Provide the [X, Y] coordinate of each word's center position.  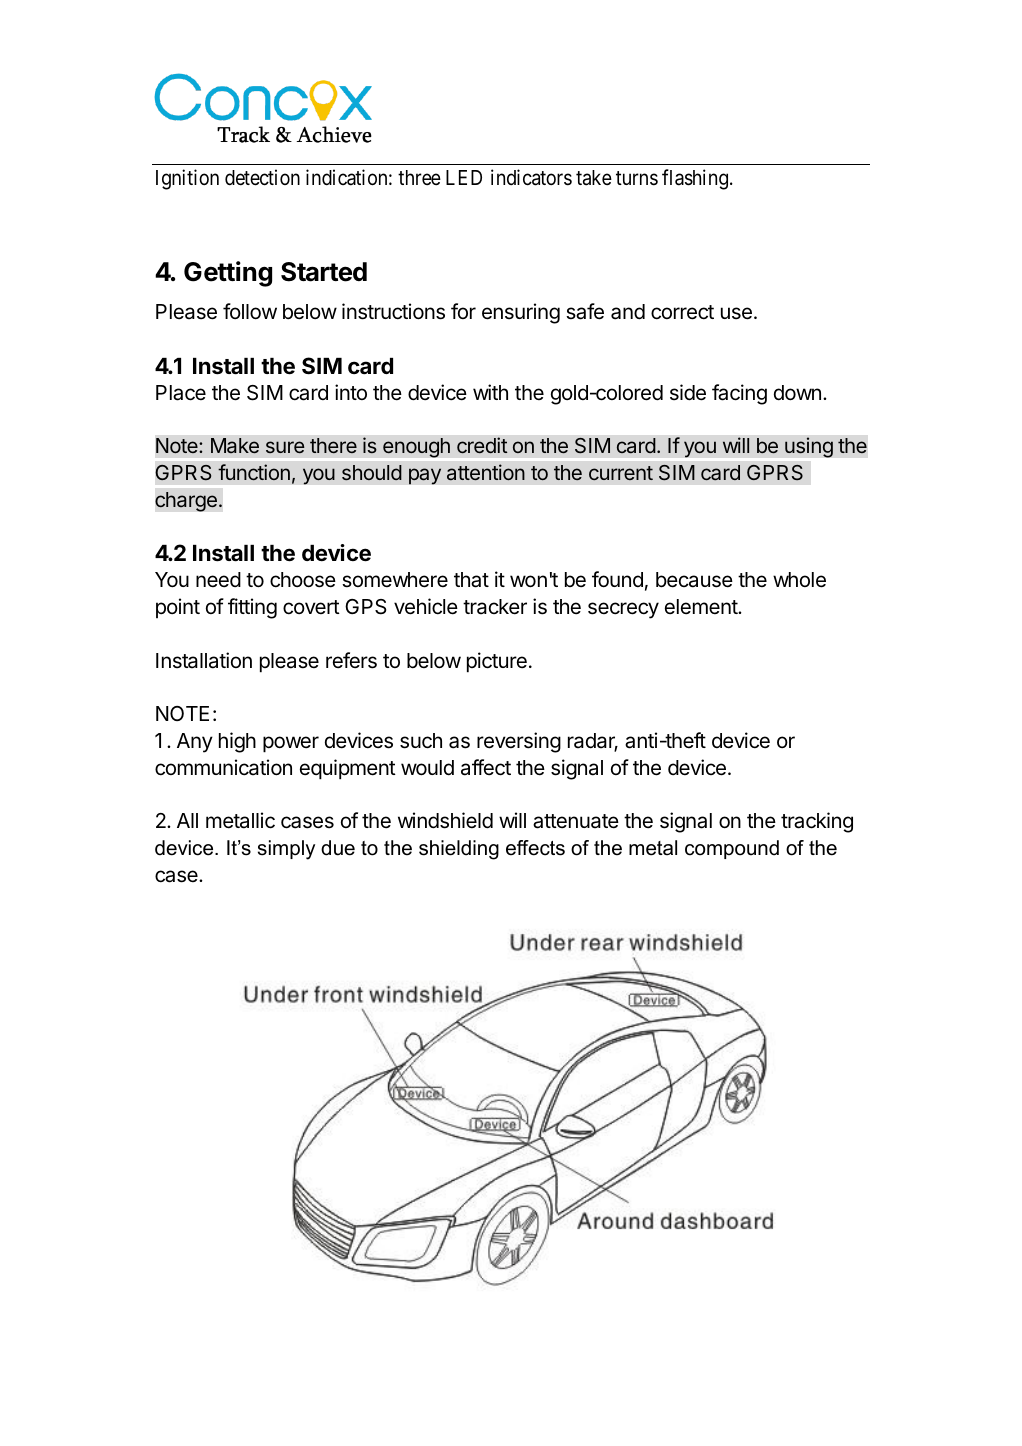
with [490, 392]
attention [486, 472]
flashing [696, 179]
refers [351, 660]
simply [286, 850]
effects [535, 848]
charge [186, 502]
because [694, 580]
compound [732, 849]
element [702, 607]
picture [497, 662]
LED [464, 177]
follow [250, 311]
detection [262, 177]
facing [739, 394]
